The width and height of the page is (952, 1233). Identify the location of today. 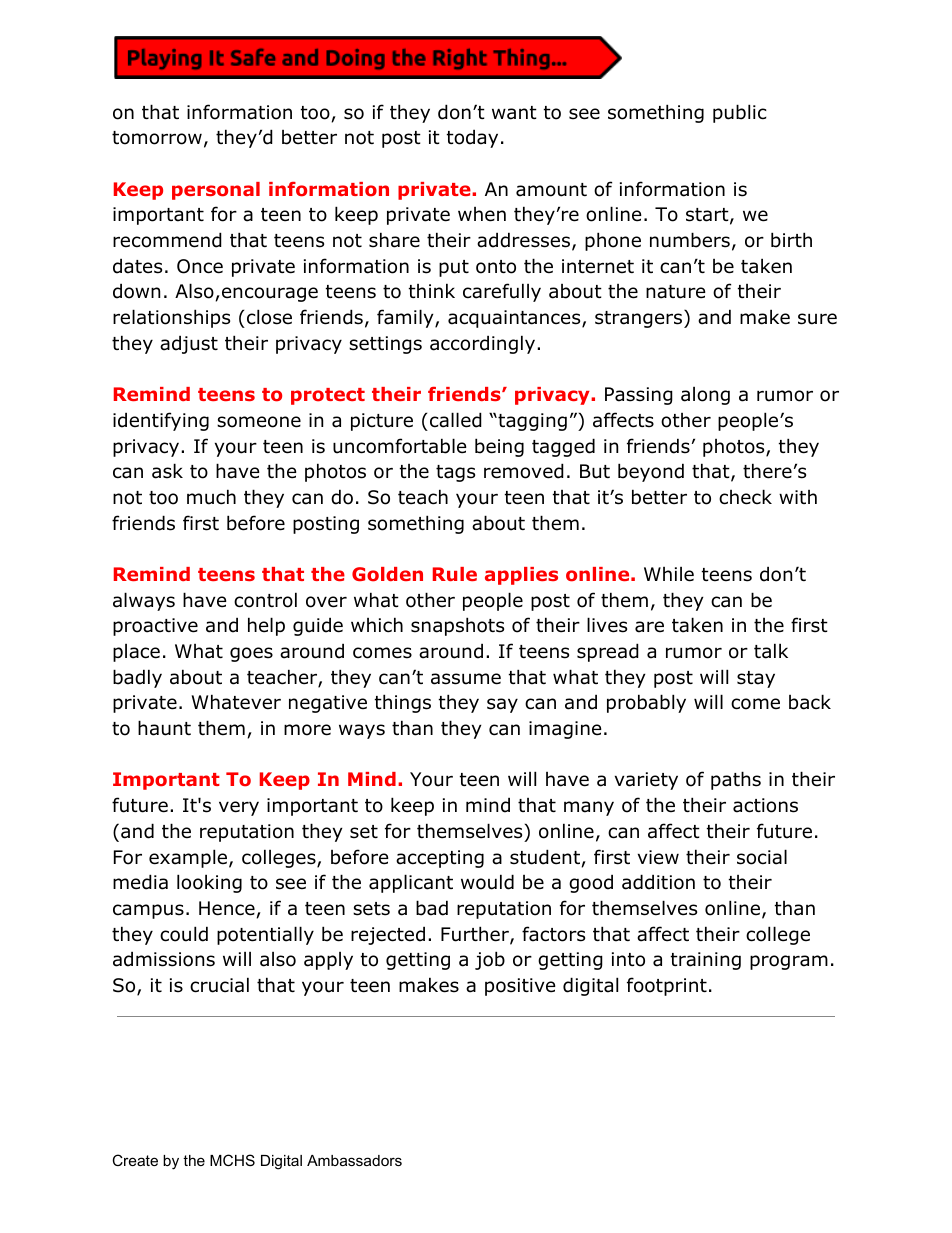
(472, 138).
